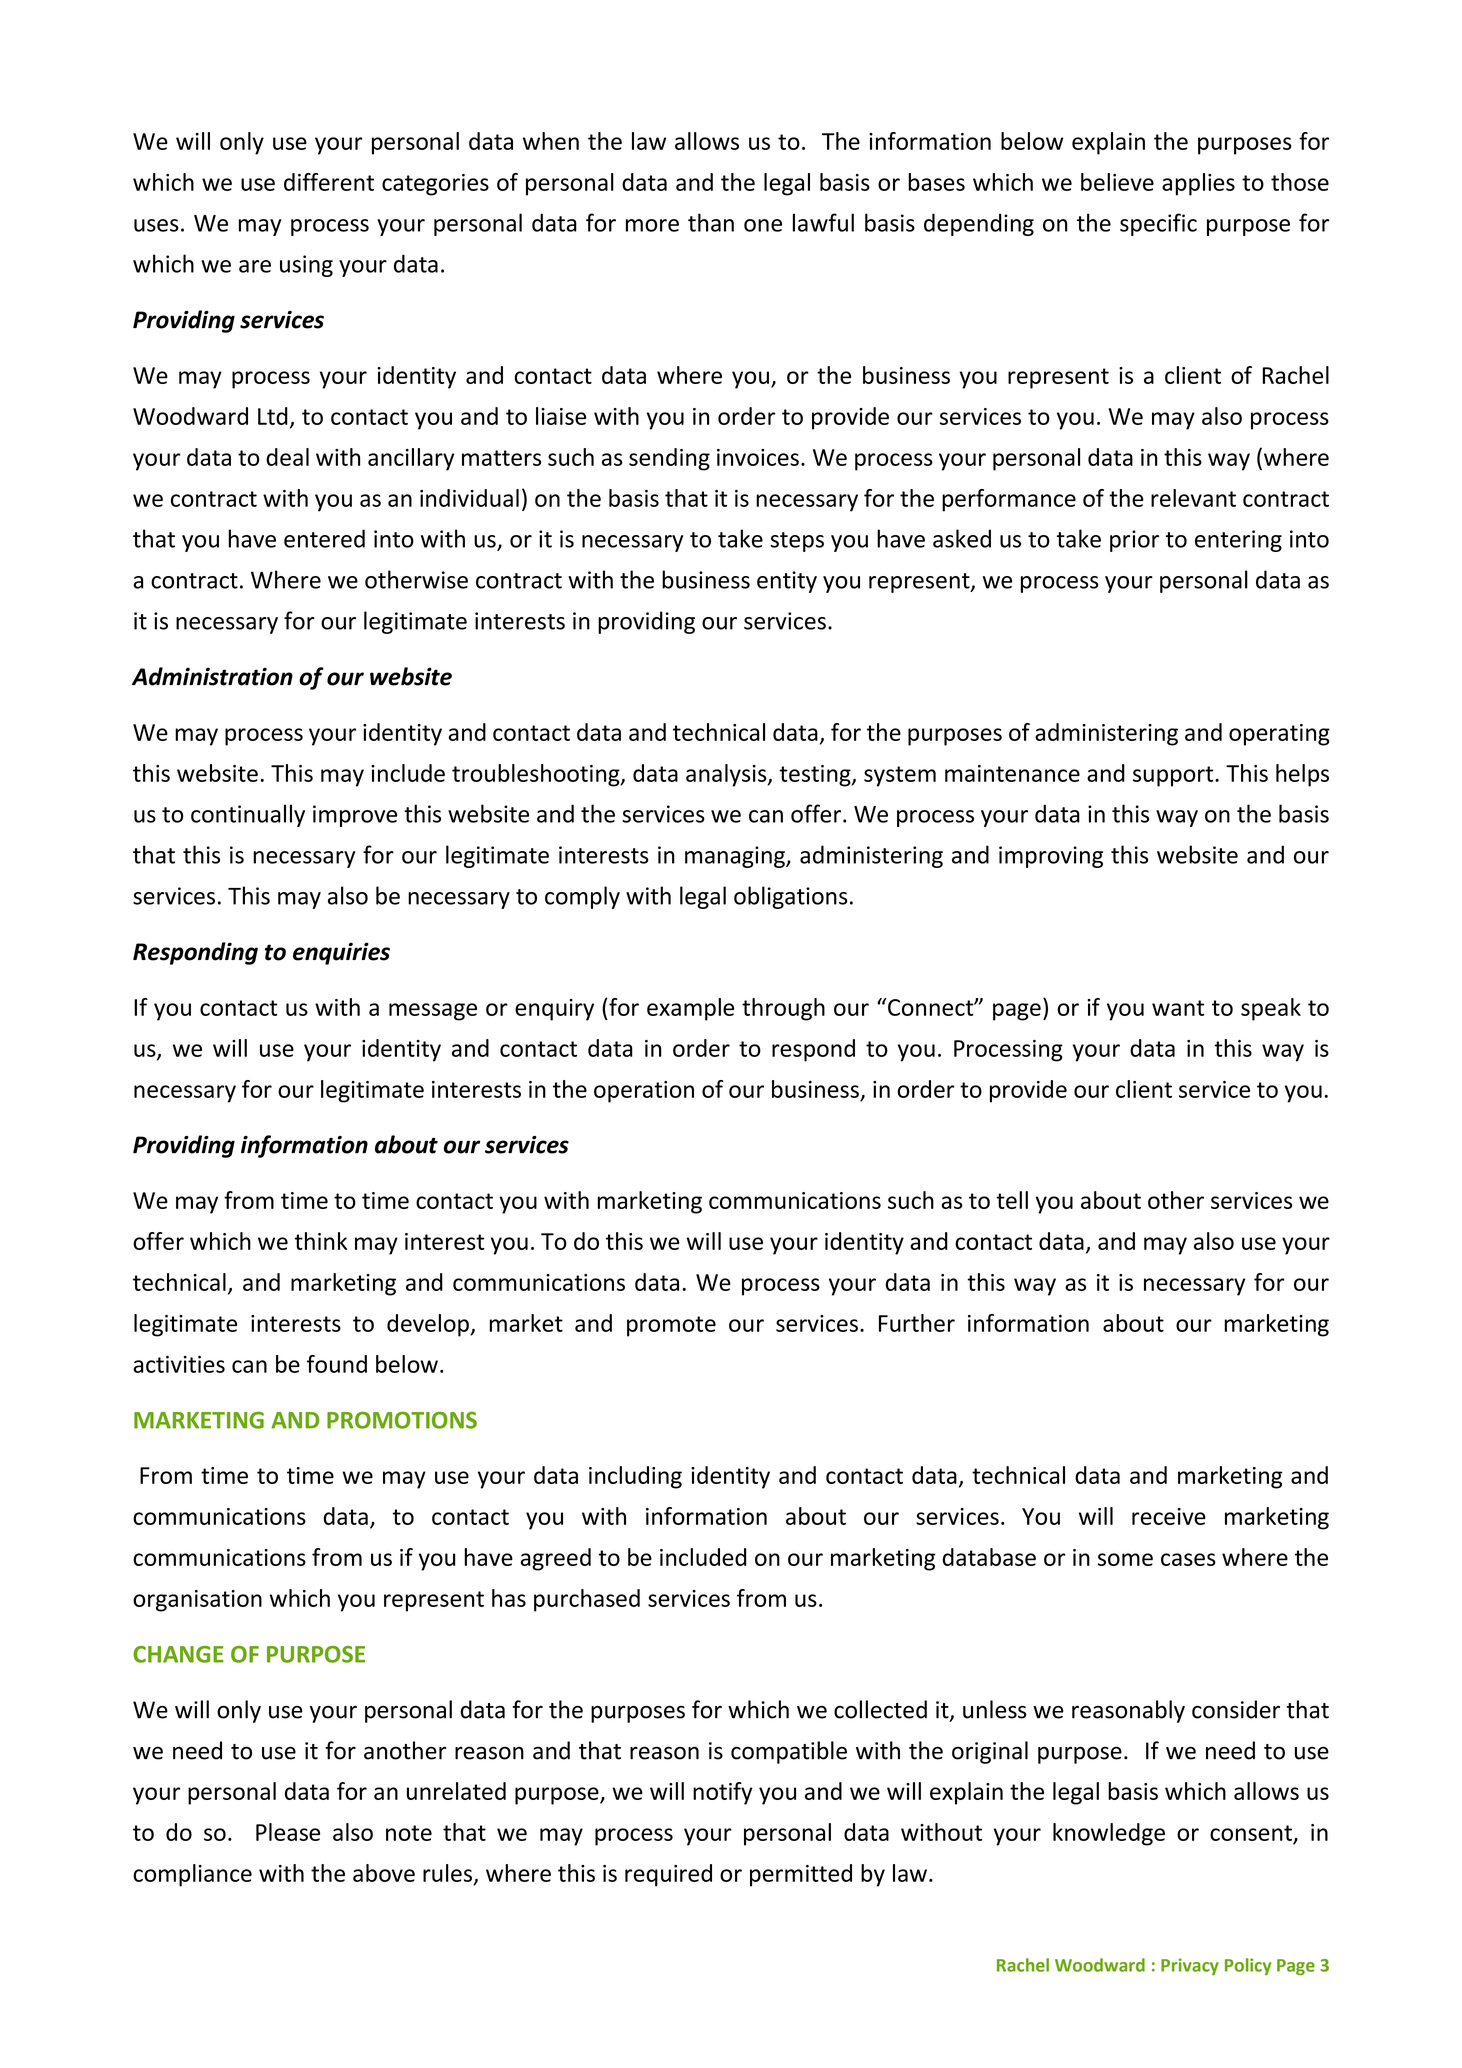  I want to click on than, so click(711, 222).
